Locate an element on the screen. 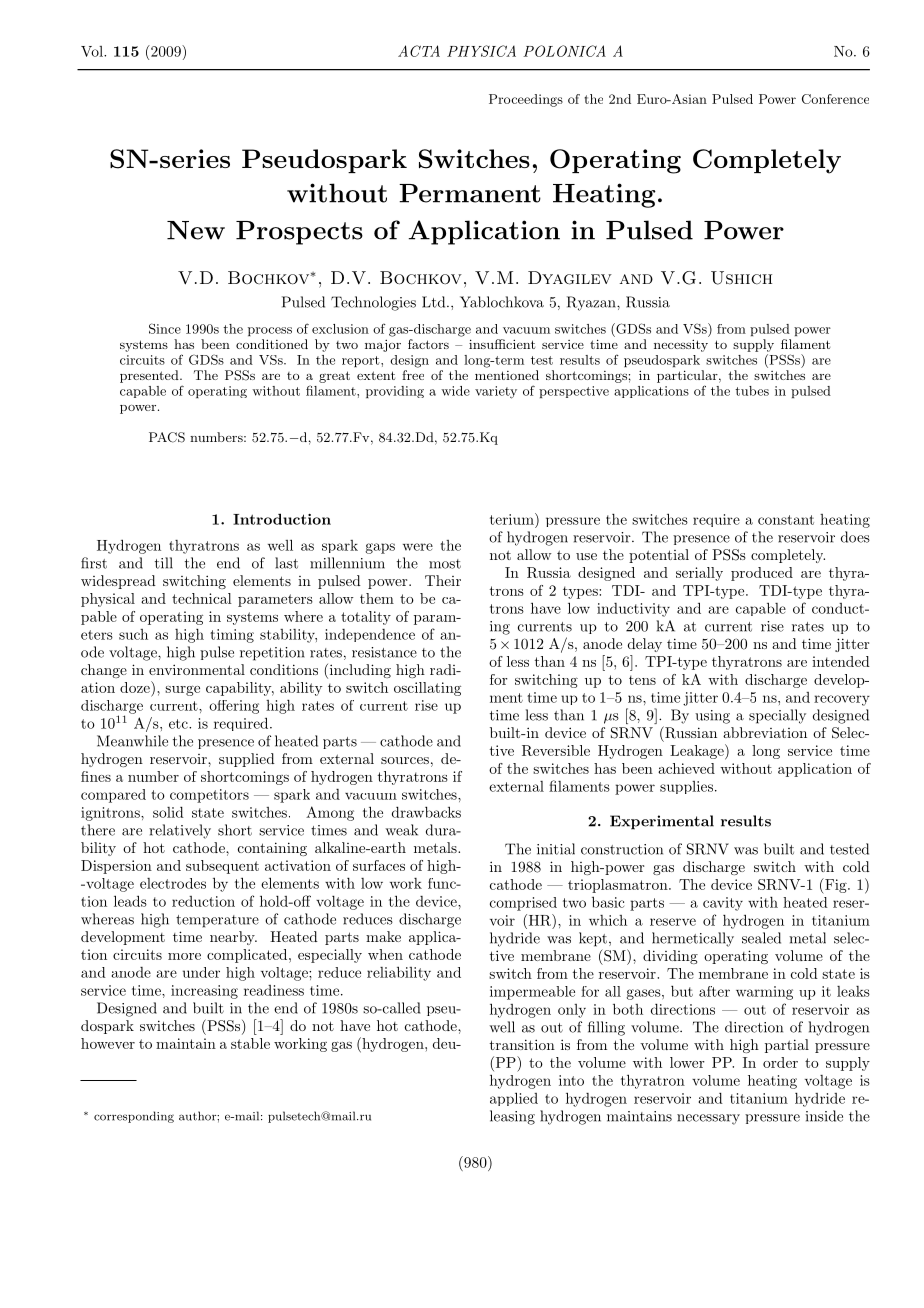 Image resolution: width=924 pixels, height=1308 pixels. corresponding is located at coordinates (134, 1117).
